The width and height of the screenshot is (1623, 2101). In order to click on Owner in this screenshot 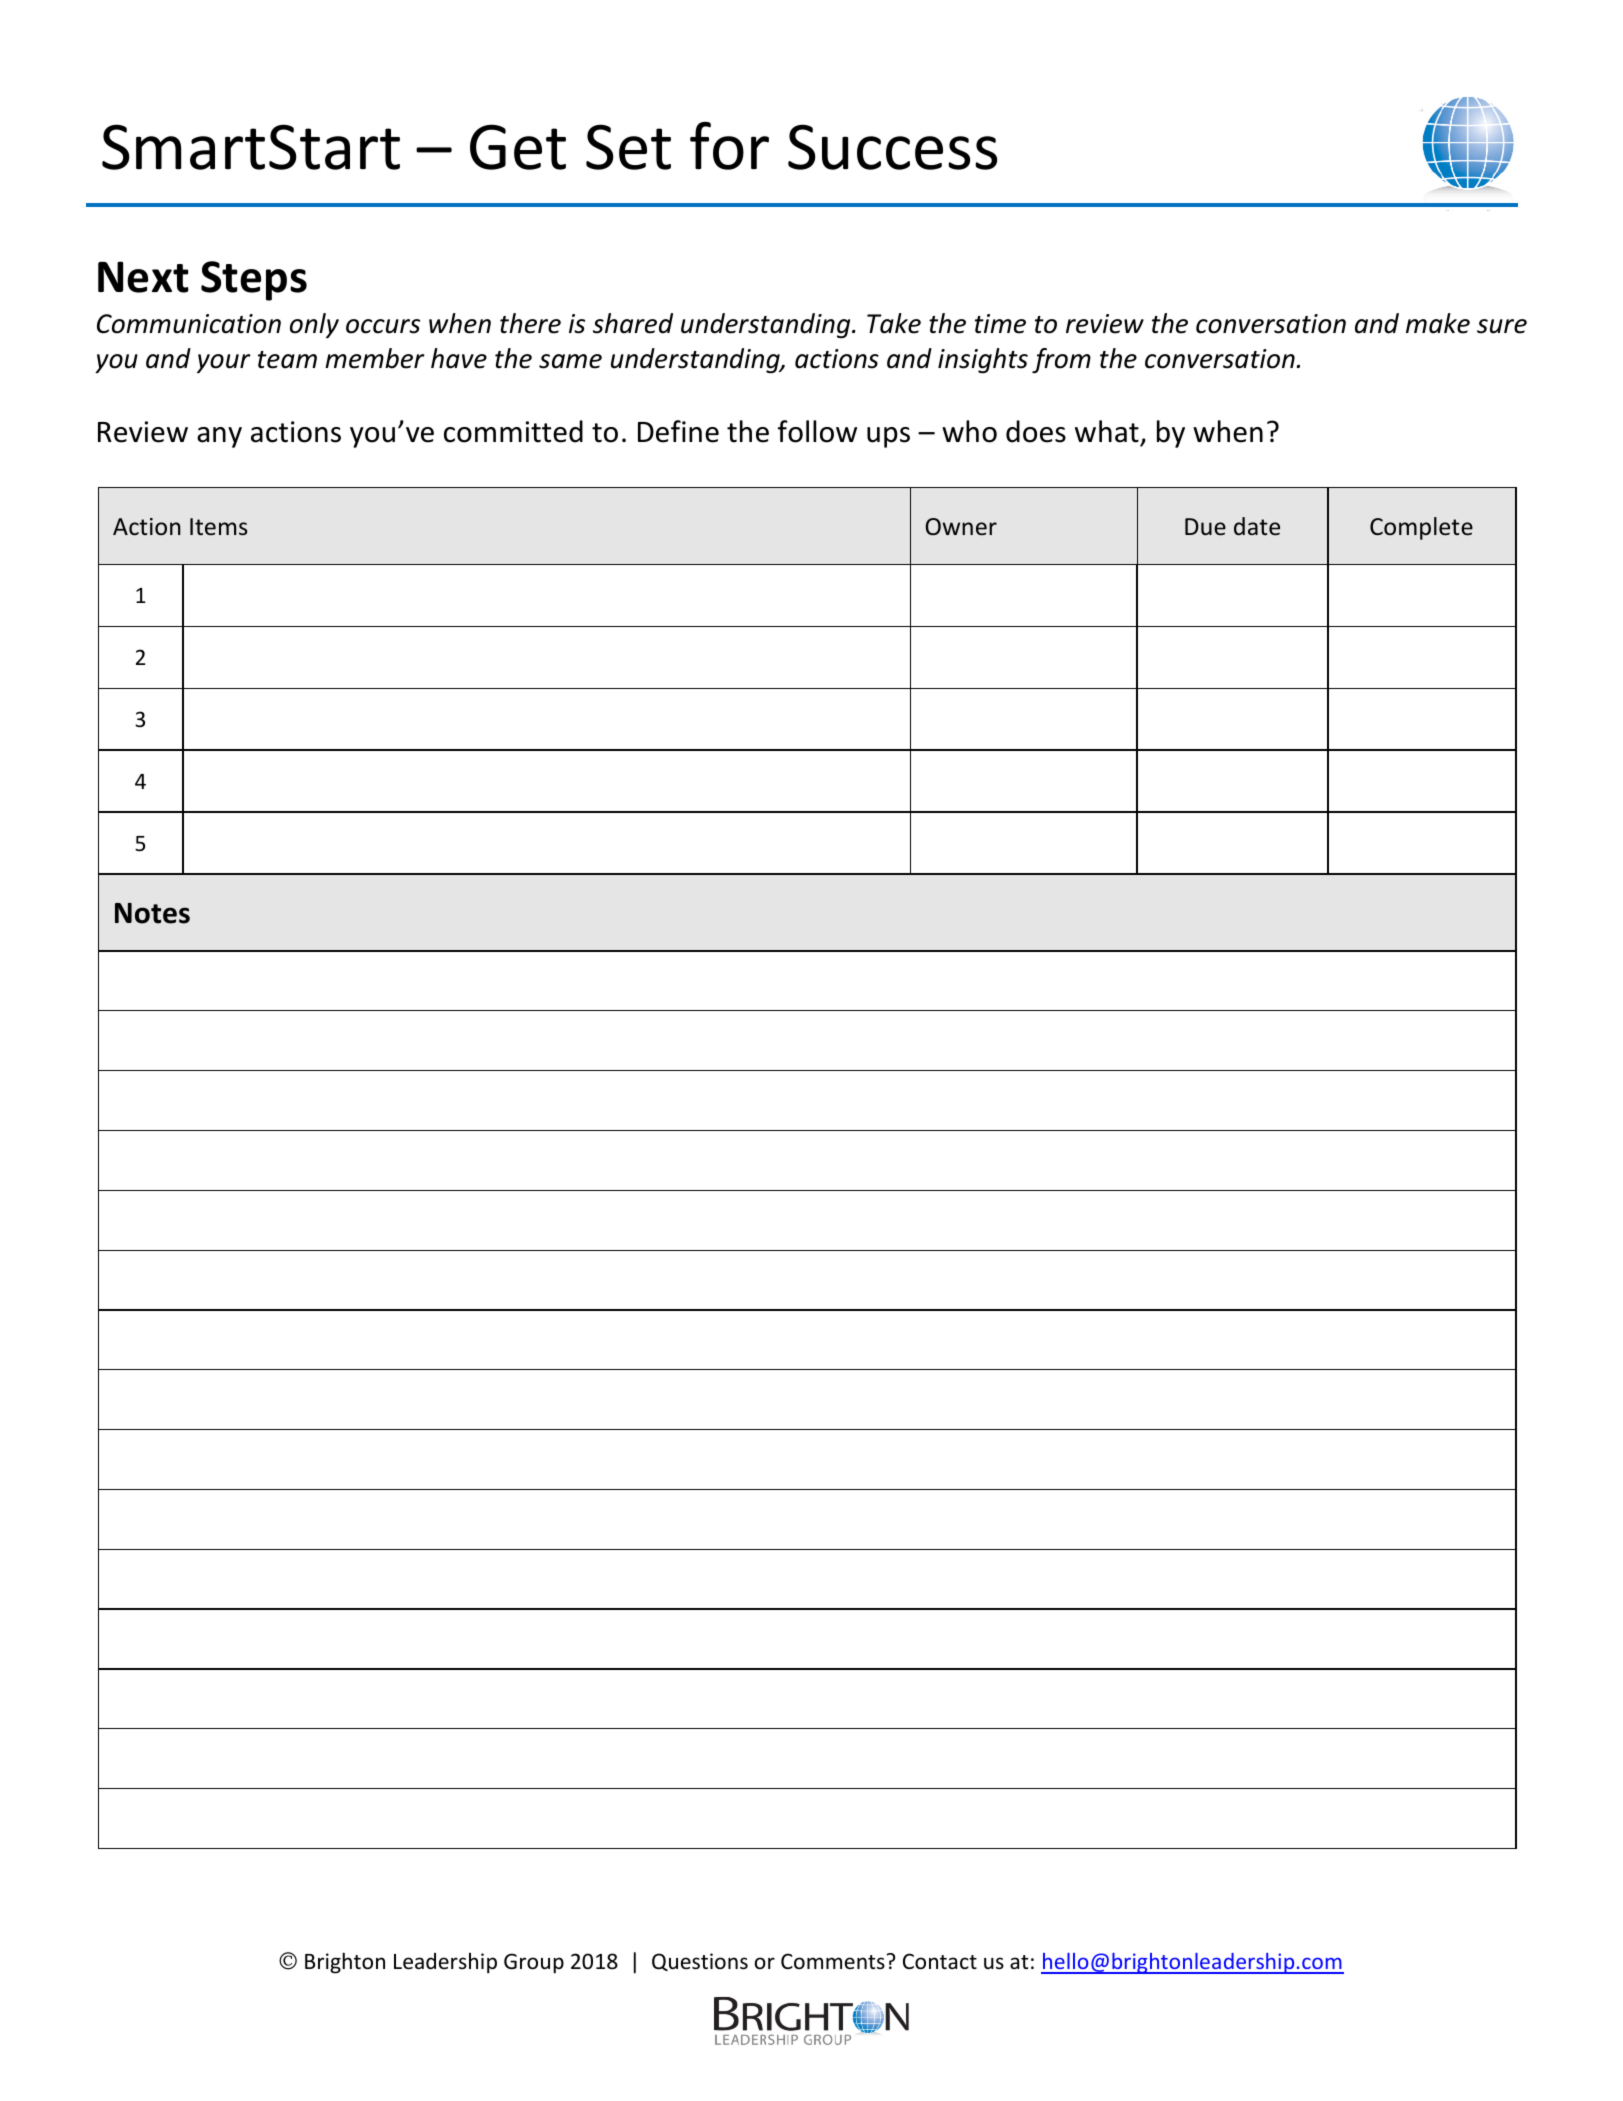, I will do `click(961, 527)`.
